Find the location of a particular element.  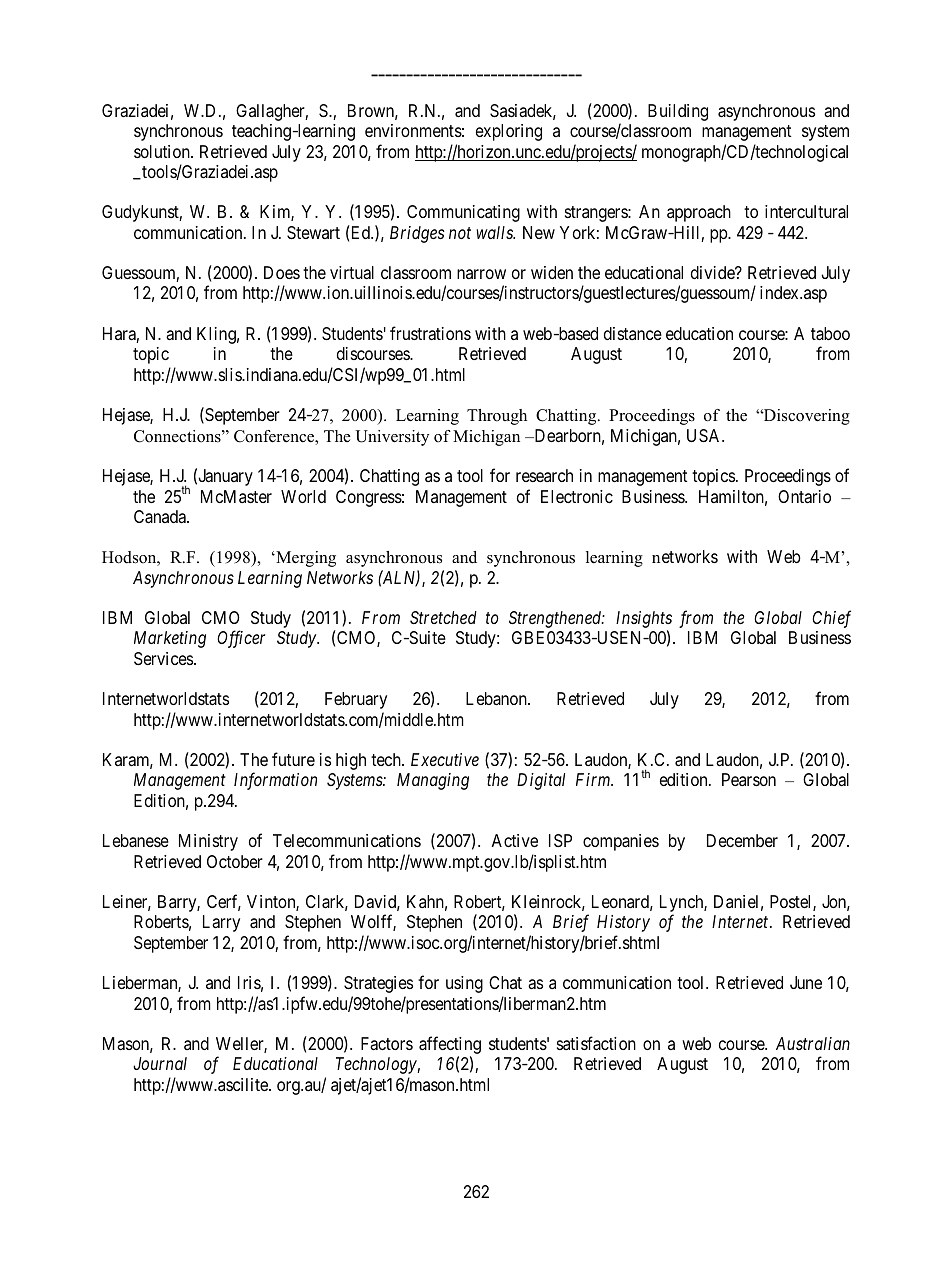

exploring is located at coordinates (509, 132).
